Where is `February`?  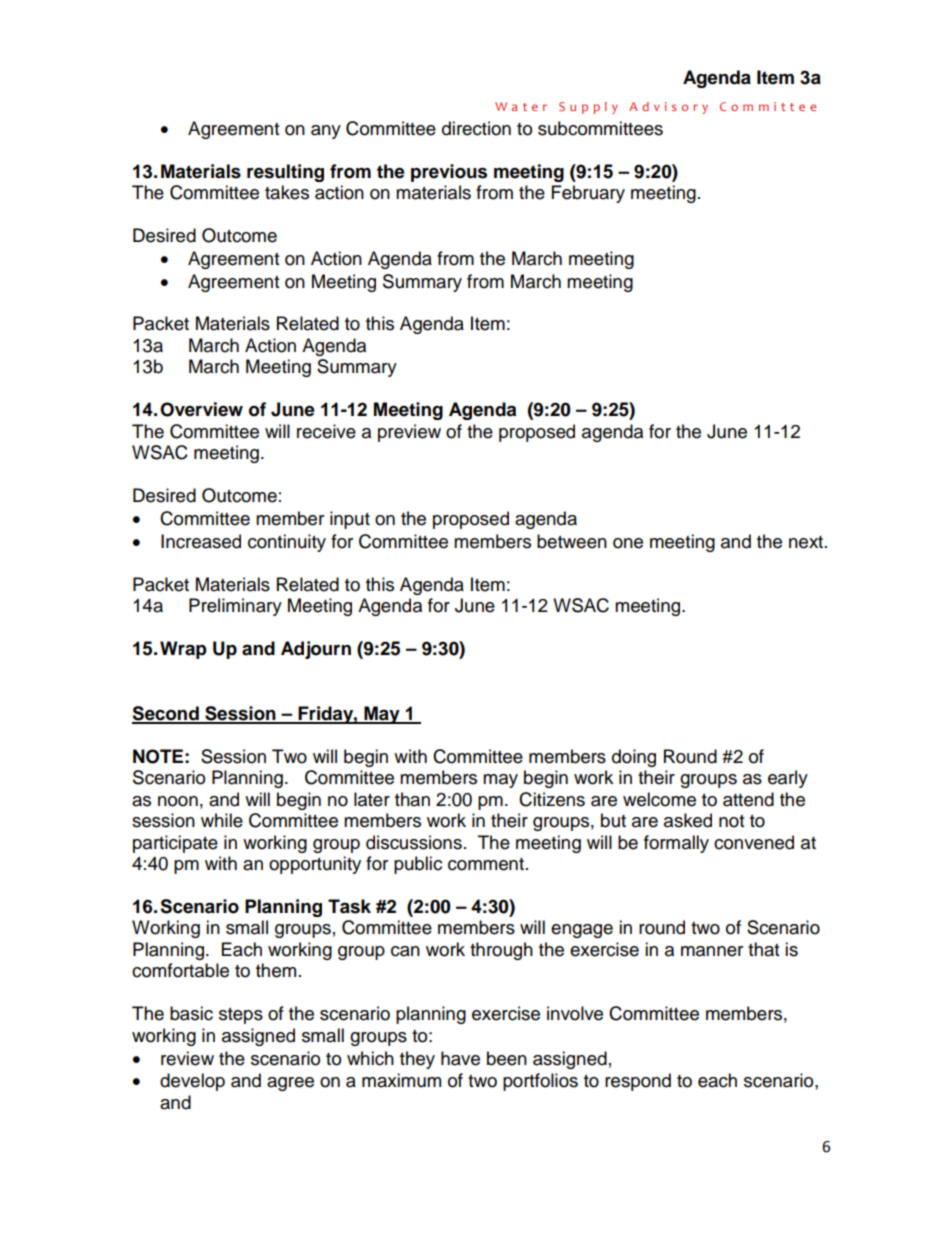
February is located at coordinates (588, 194).
